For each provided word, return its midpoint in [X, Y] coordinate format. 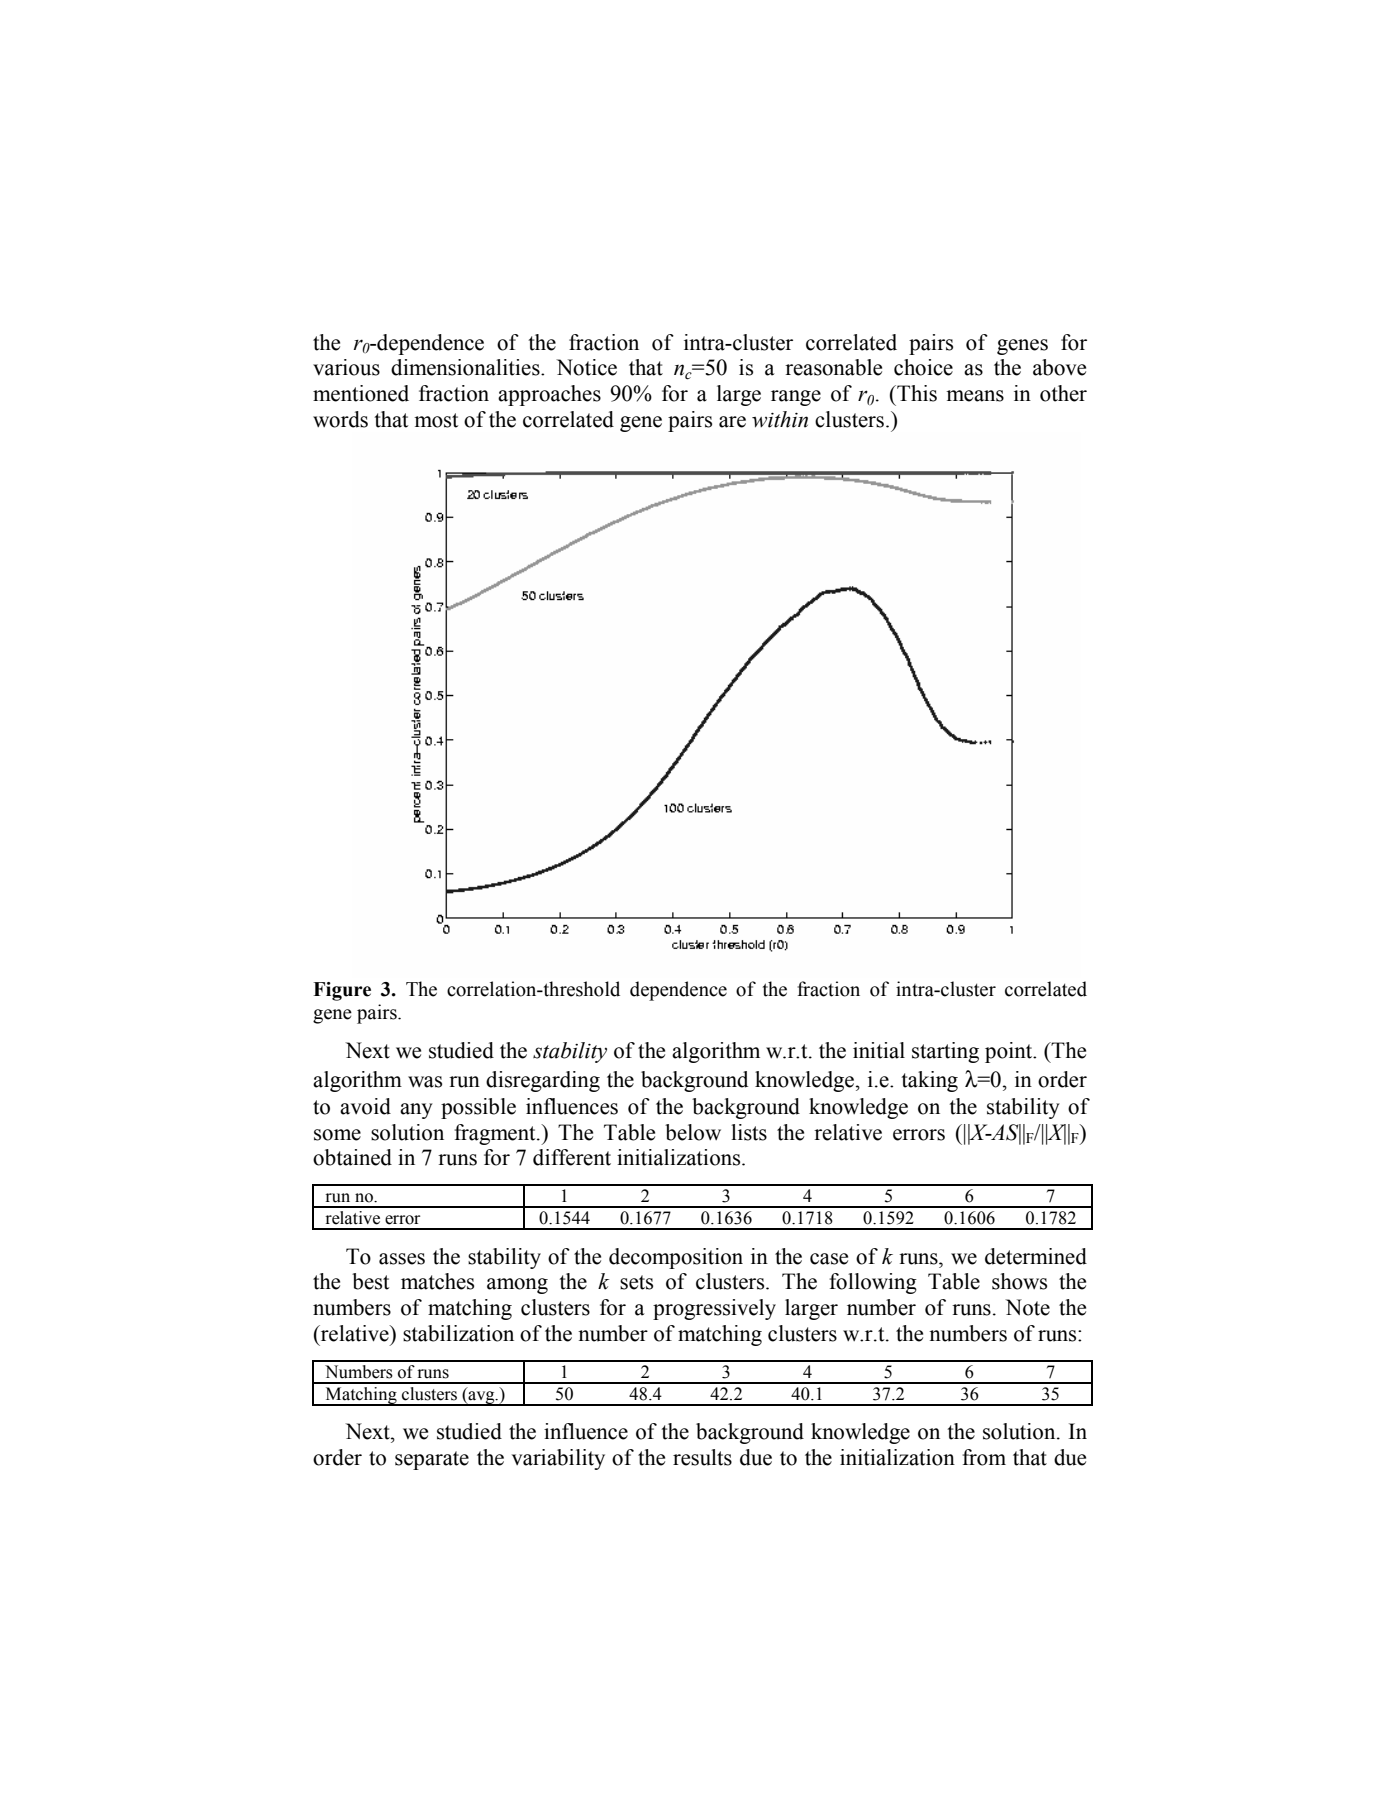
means [975, 396]
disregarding [543, 1081]
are [732, 422]
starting [945, 1052]
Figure [342, 991]
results [702, 1457]
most [436, 420]
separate [432, 1460]
